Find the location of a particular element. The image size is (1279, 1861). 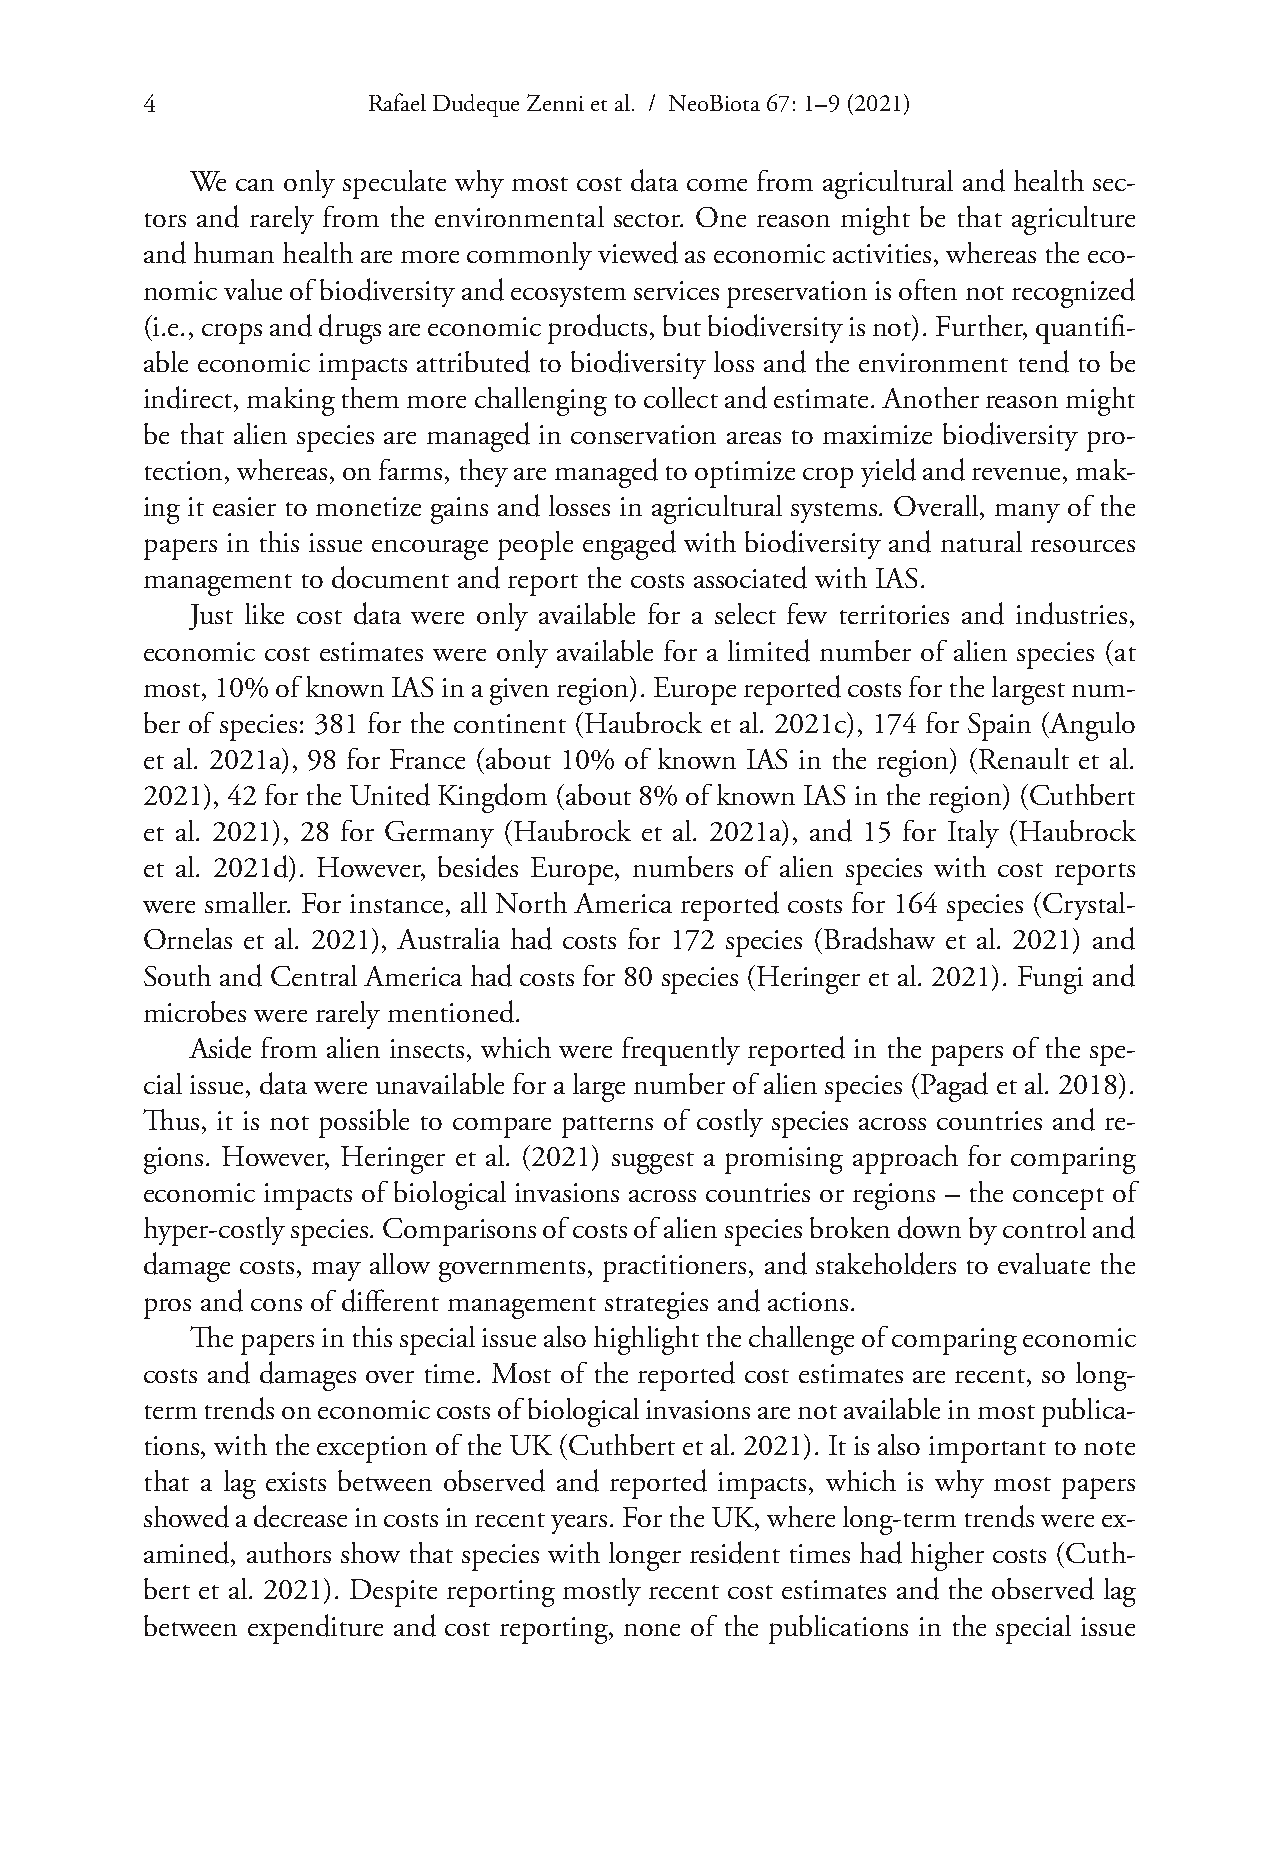

Italy is located at coordinates (973, 834).
